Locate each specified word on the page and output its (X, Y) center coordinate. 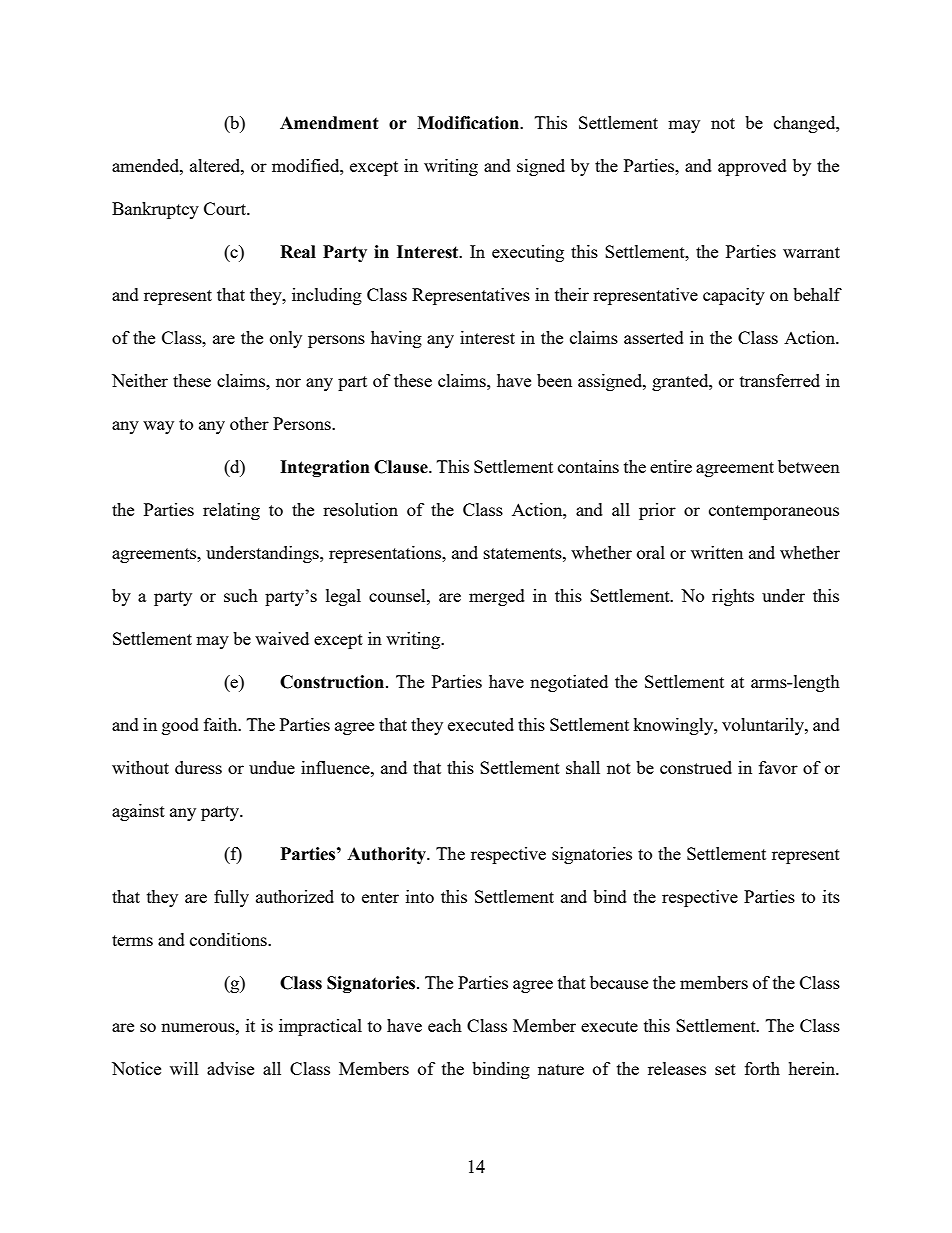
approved (752, 167)
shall (583, 767)
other (249, 423)
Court (226, 208)
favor (778, 767)
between (809, 466)
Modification (469, 123)
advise (230, 1068)
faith (222, 724)
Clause (402, 467)
